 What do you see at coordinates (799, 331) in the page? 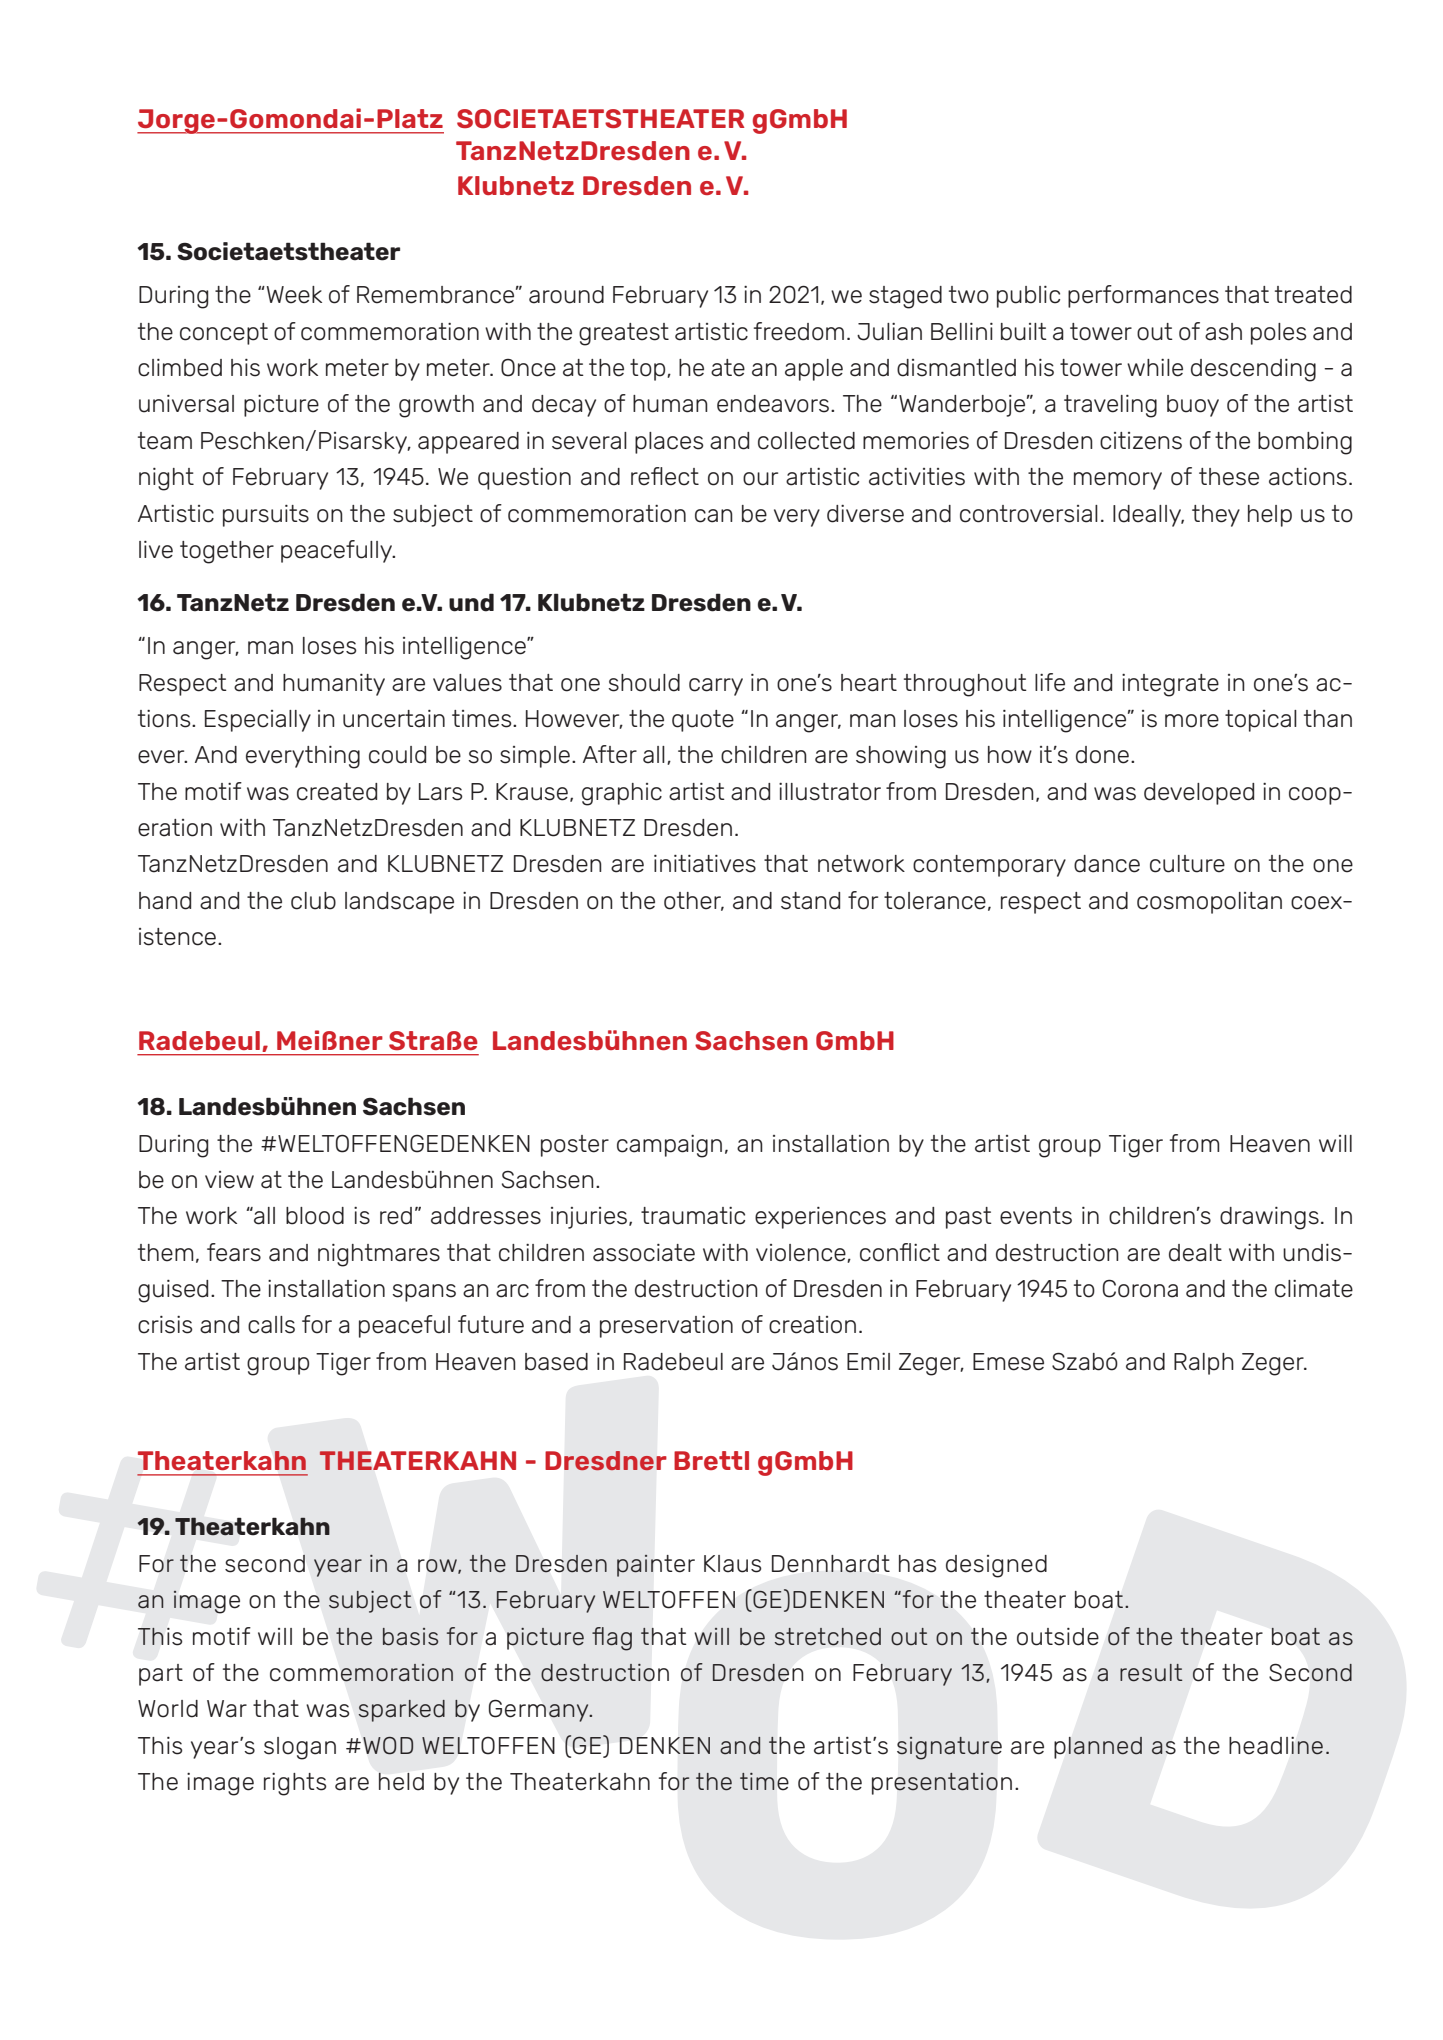
I see `freedom` at bounding box center [799, 331].
